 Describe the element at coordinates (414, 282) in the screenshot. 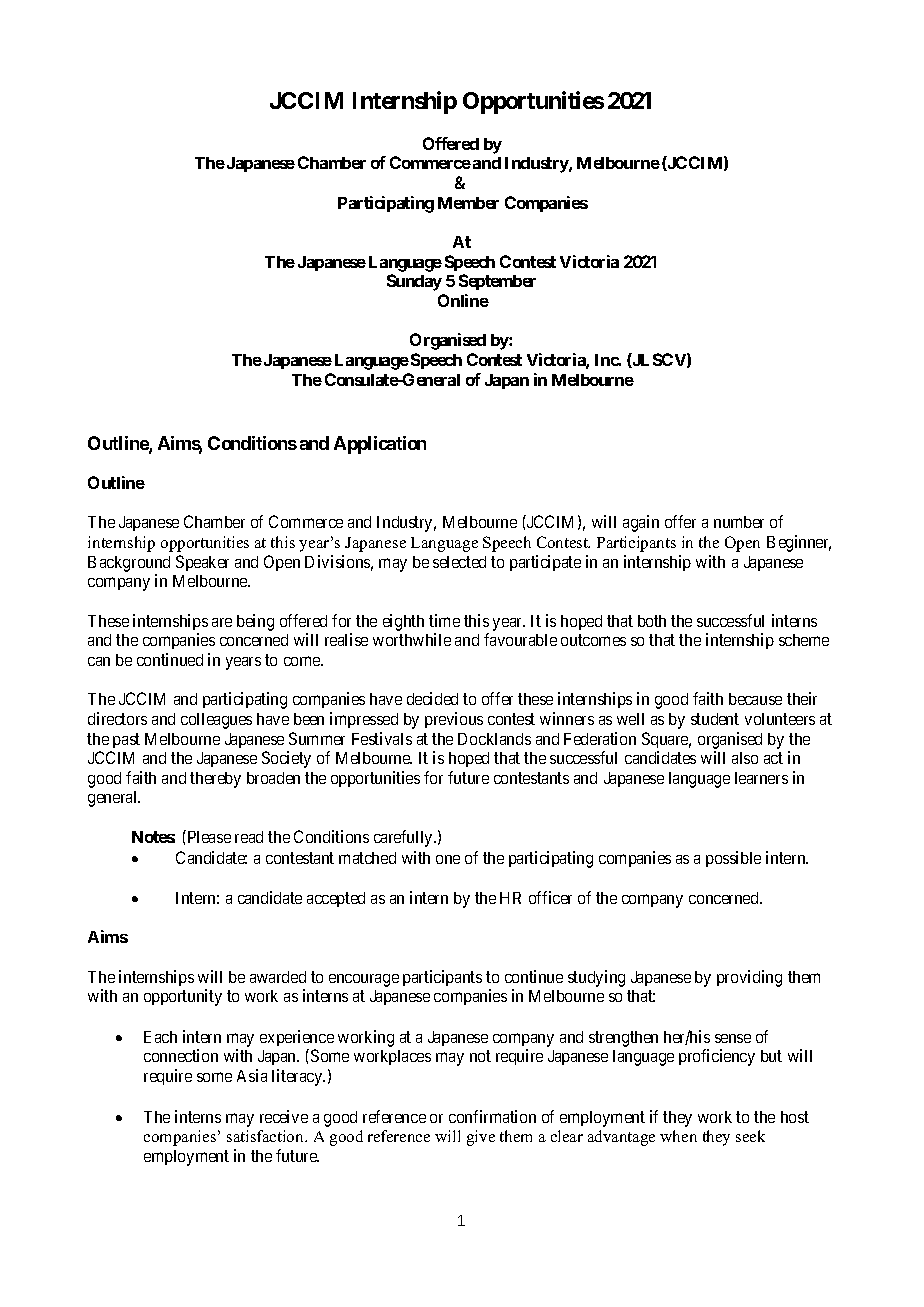

I see `Sunday` at that location.
